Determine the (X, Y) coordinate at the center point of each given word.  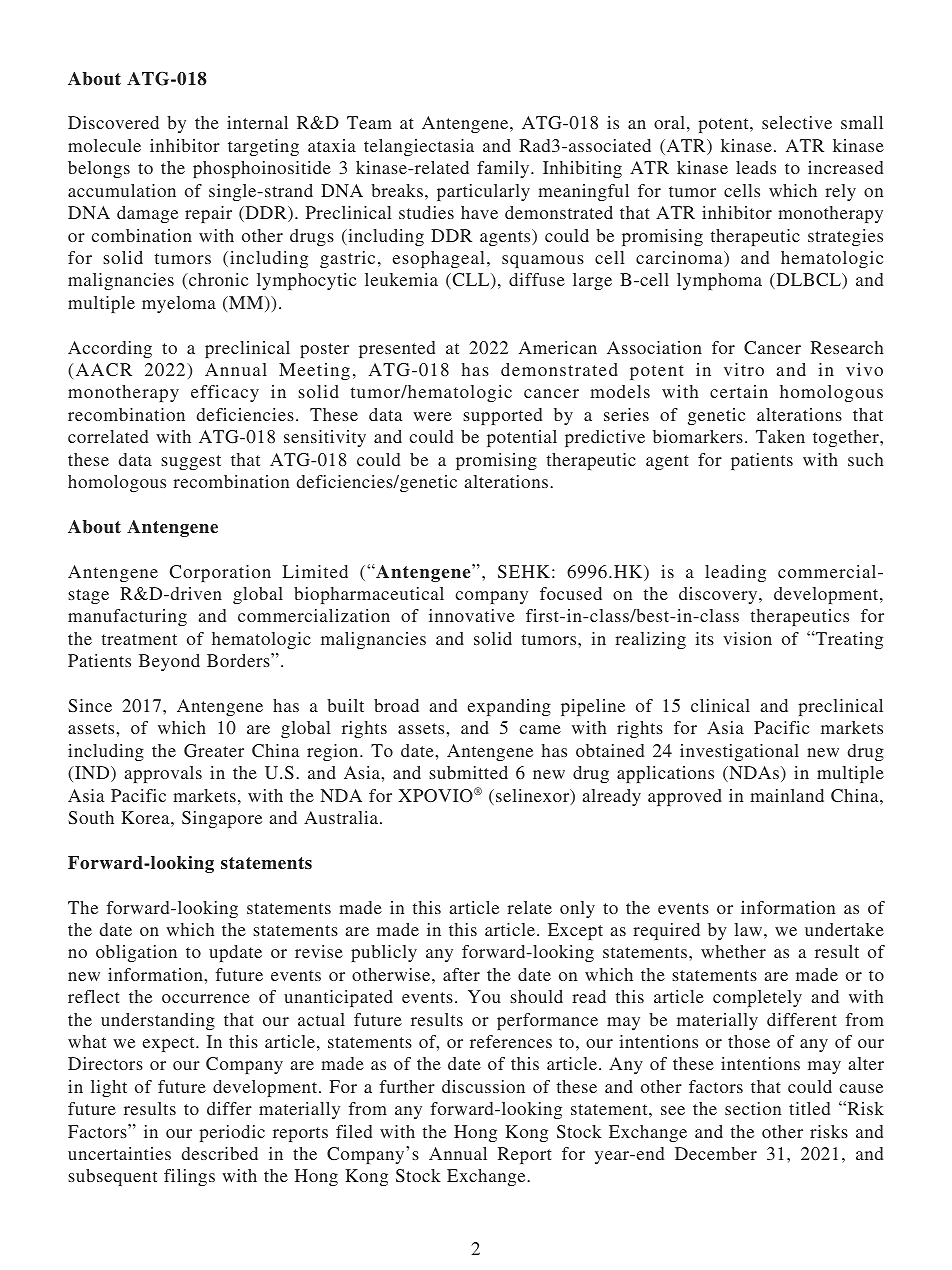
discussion (483, 1086)
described (220, 1153)
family (504, 169)
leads (756, 167)
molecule (104, 145)
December (716, 1153)
